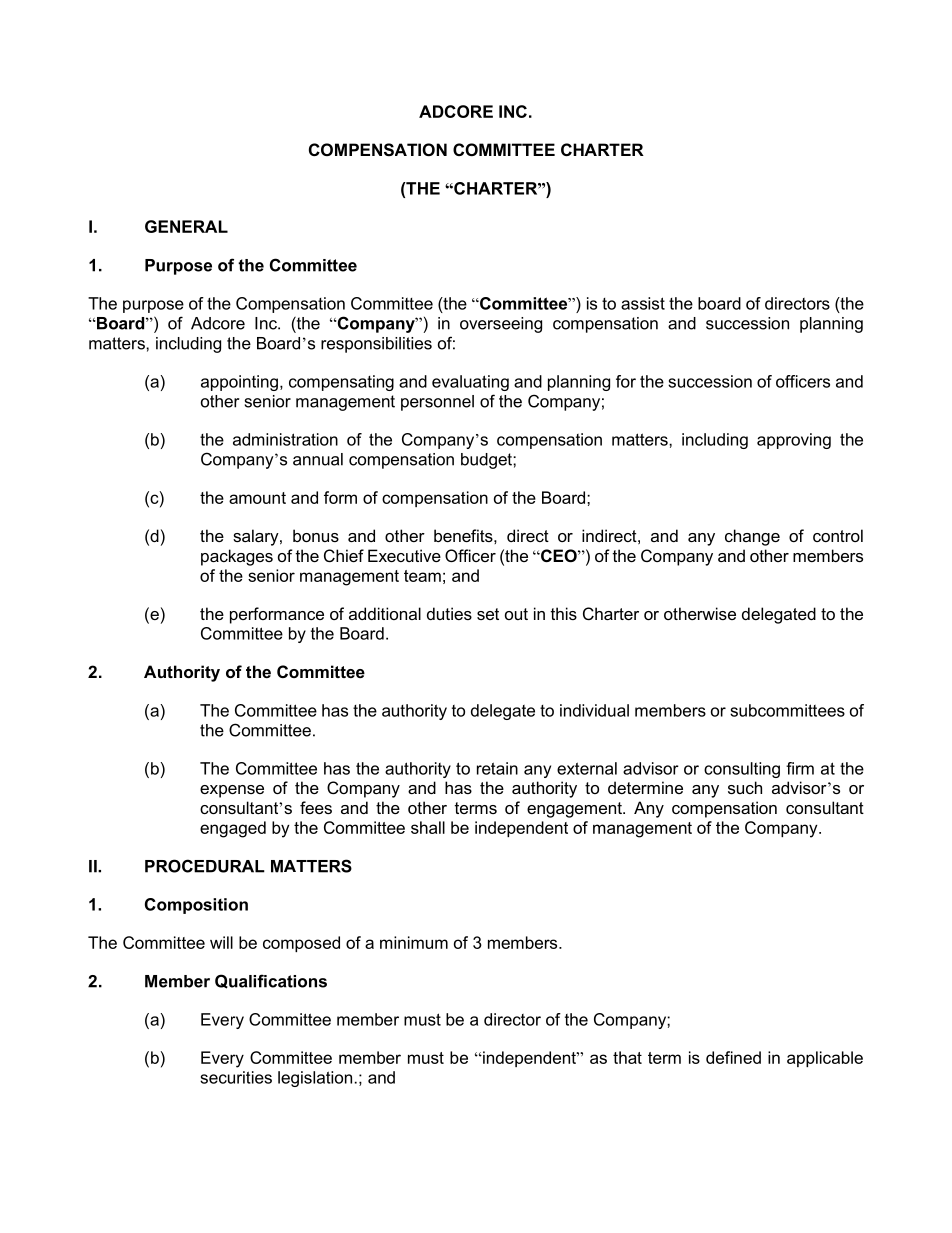  What do you see at coordinates (794, 441) in the image?
I see `approving` at bounding box center [794, 441].
